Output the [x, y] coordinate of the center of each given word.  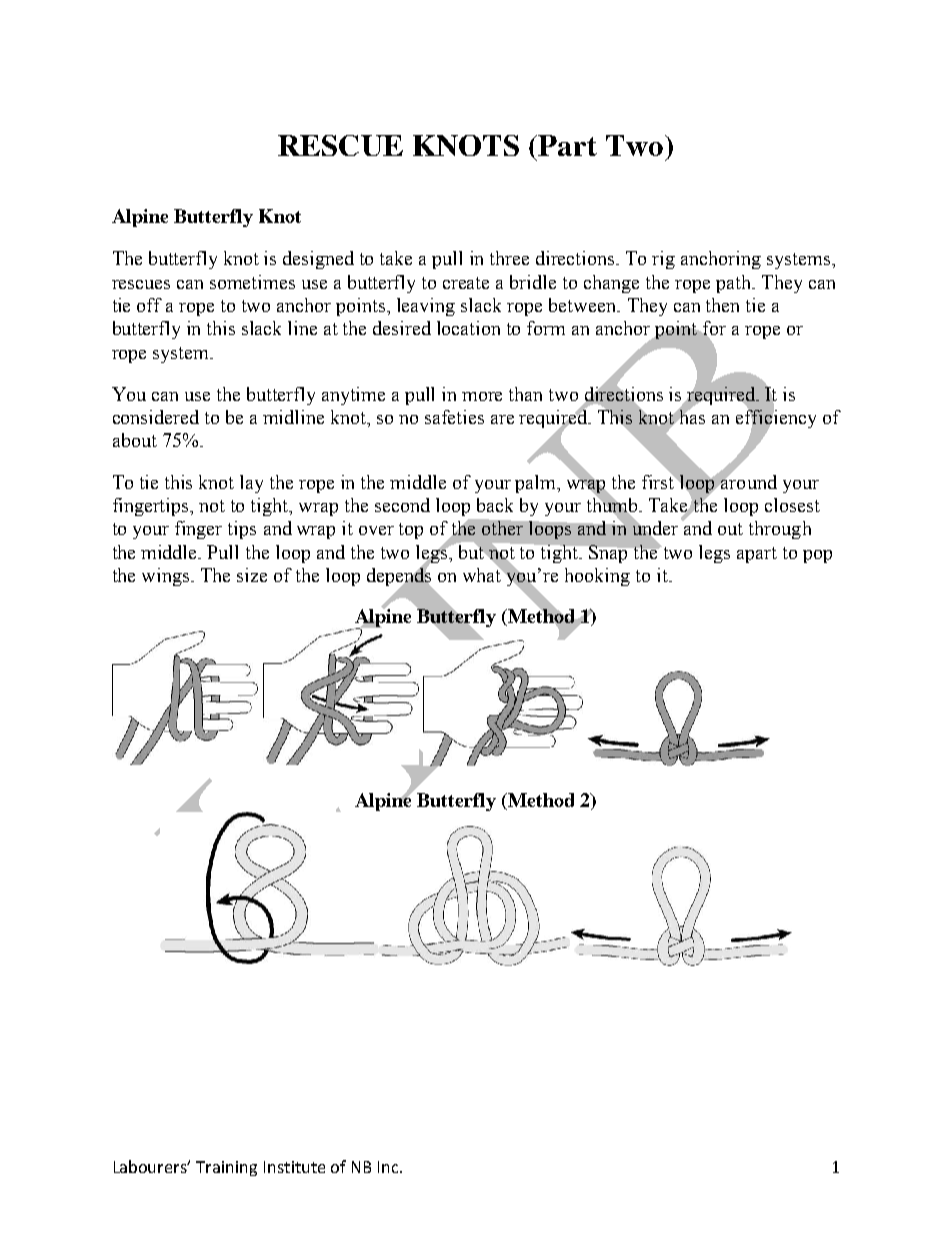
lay [251, 484]
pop [817, 556]
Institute [294, 1167]
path [734, 284]
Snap [608, 554]
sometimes [252, 282]
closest [792, 505]
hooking [597, 577]
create [466, 283]
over [376, 530]
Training [226, 1168]
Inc [389, 1167]
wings [167, 577]
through [780, 530]
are [502, 419]
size [252, 575]
